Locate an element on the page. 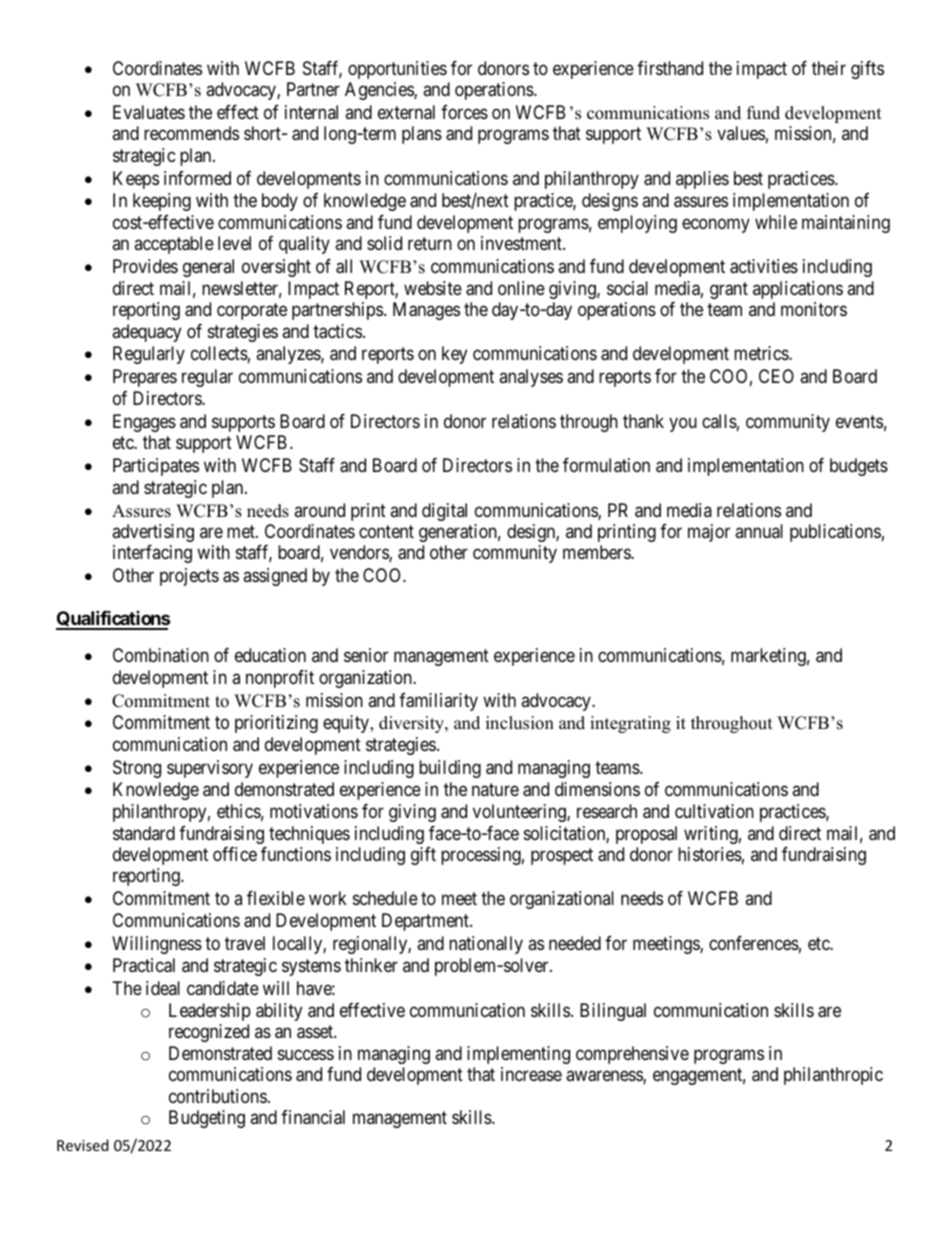 The width and height of the page is (952, 1233). supervisory is located at coordinates (210, 769).
